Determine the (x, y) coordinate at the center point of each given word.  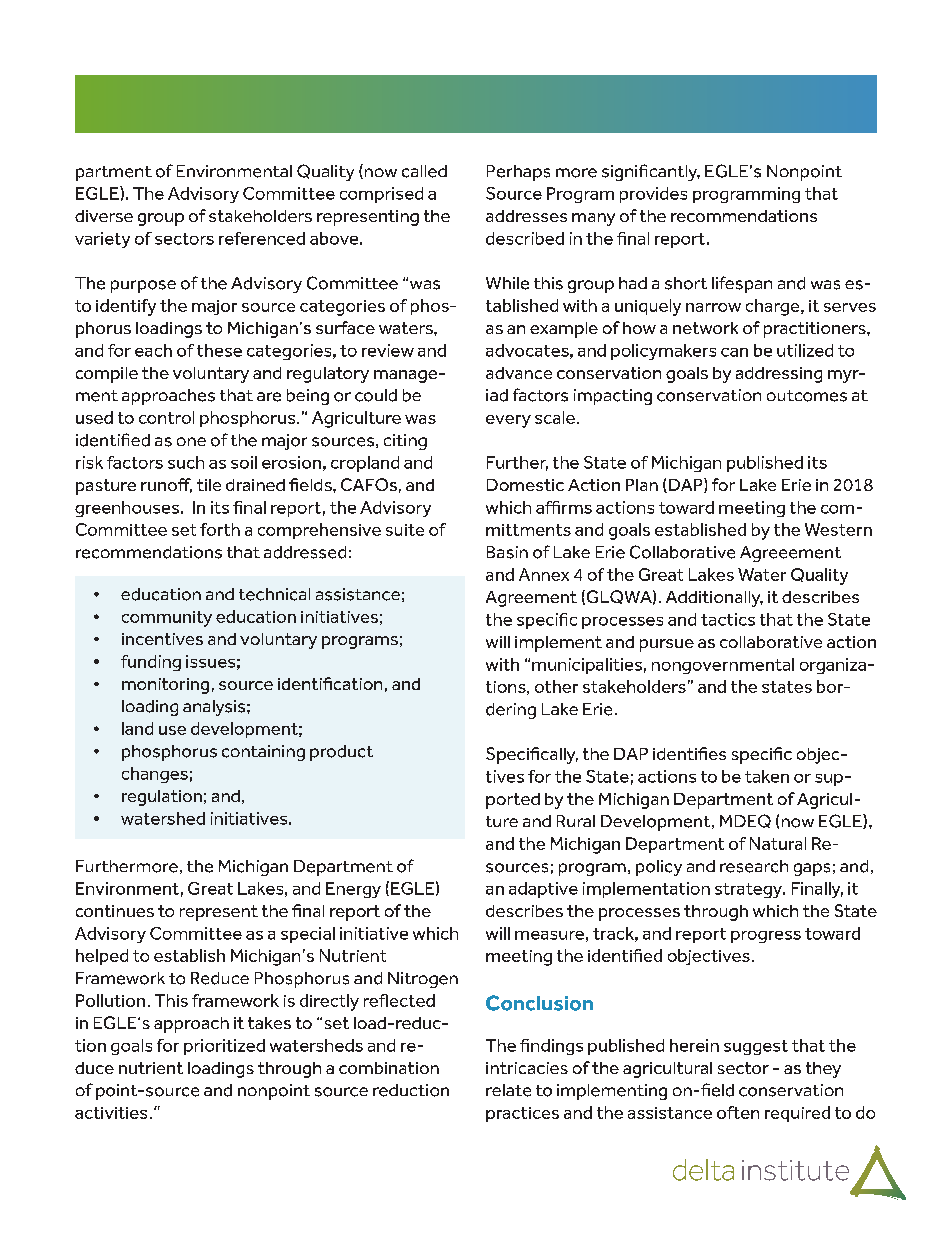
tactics (728, 619)
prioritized (224, 1047)
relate (508, 1090)
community (167, 619)
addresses (526, 216)
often (738, 1112)
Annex (544, 574)
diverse (104, 216)
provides (653, 195)
